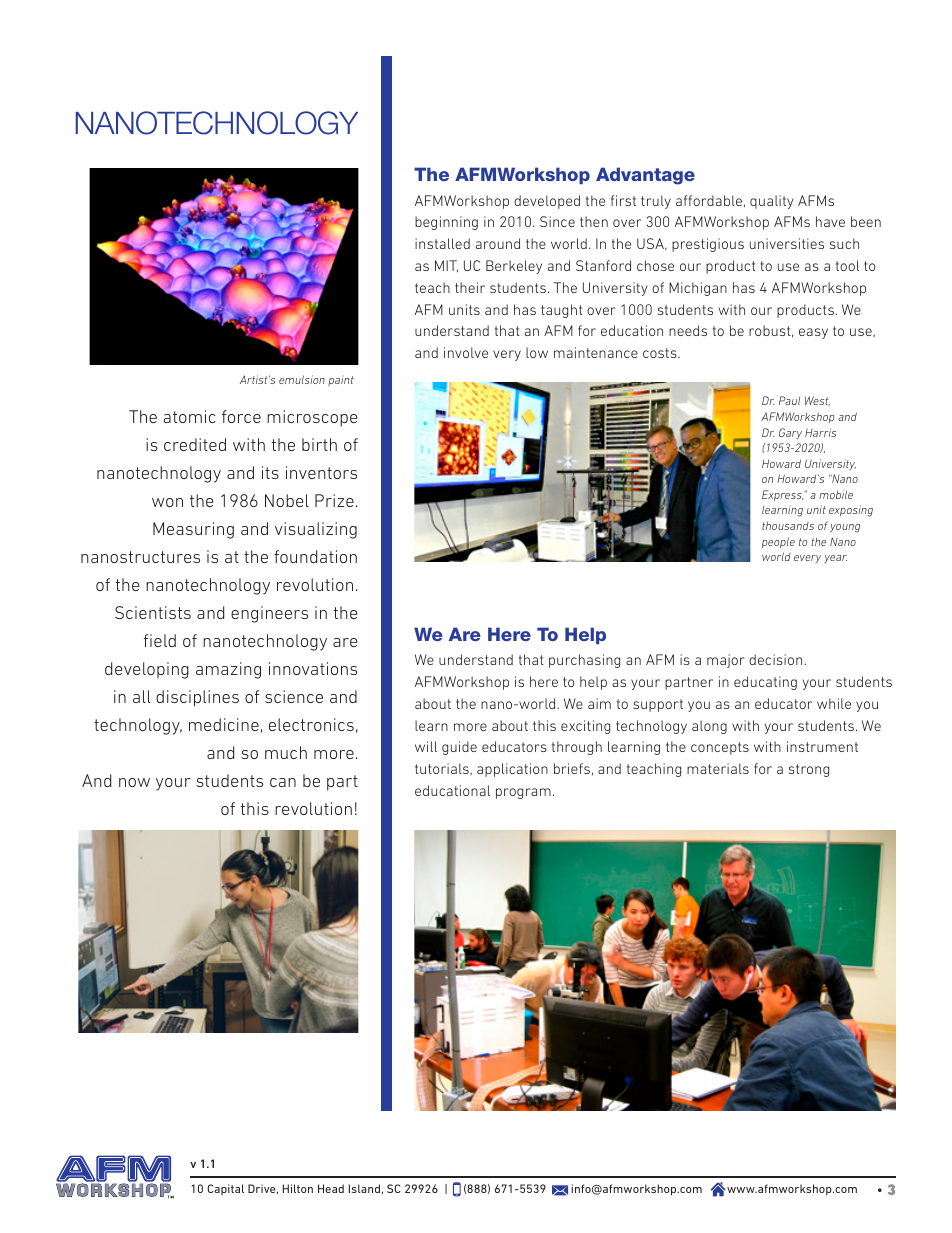 The width and height of the document is (952, 1233). I want to click on program, so click(523, 793).
